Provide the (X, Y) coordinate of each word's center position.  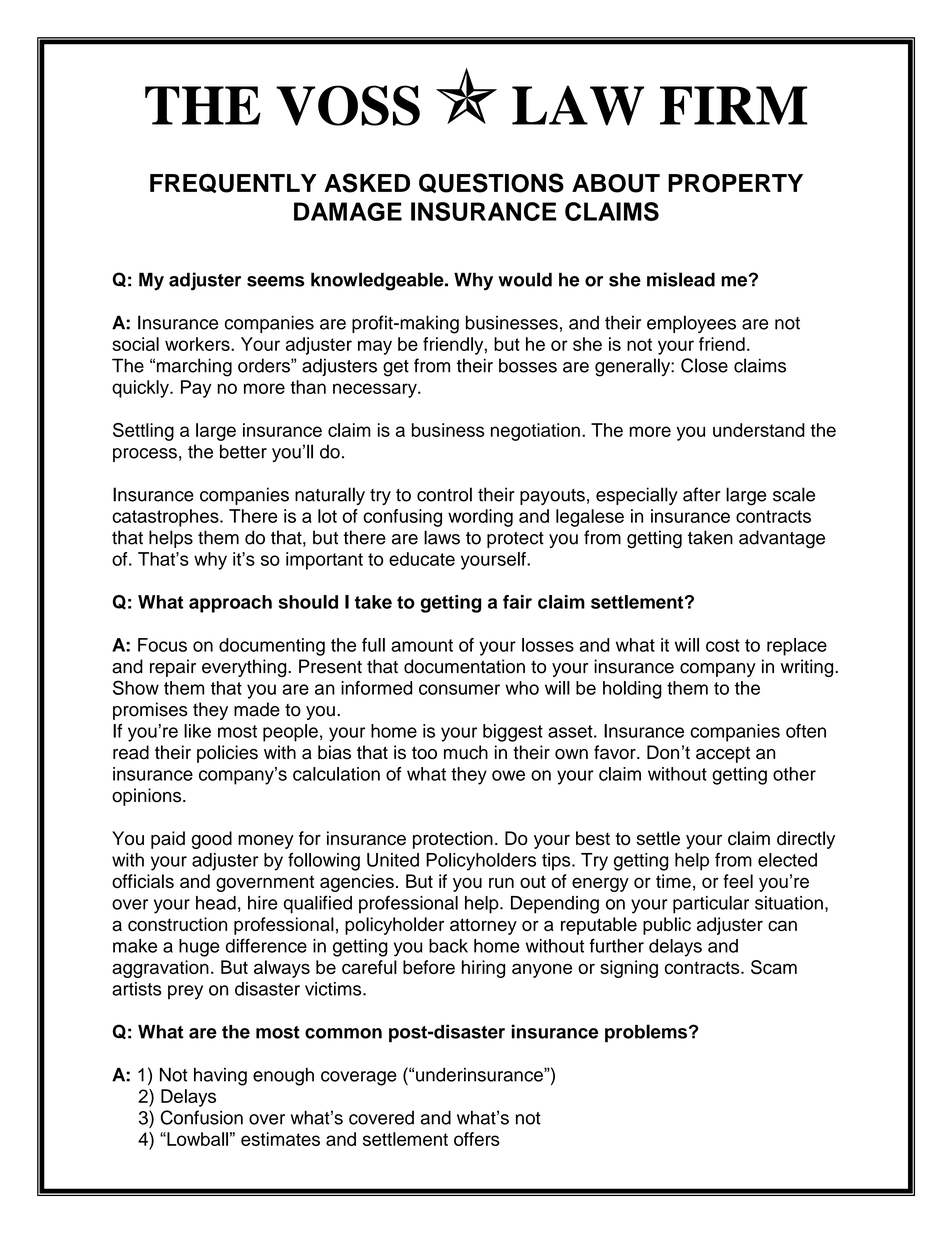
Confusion (202, 1117)
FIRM (734, 105)
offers (477, 1139)
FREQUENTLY (233, 183)
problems (647, 1033)
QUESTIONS (491, 183)
